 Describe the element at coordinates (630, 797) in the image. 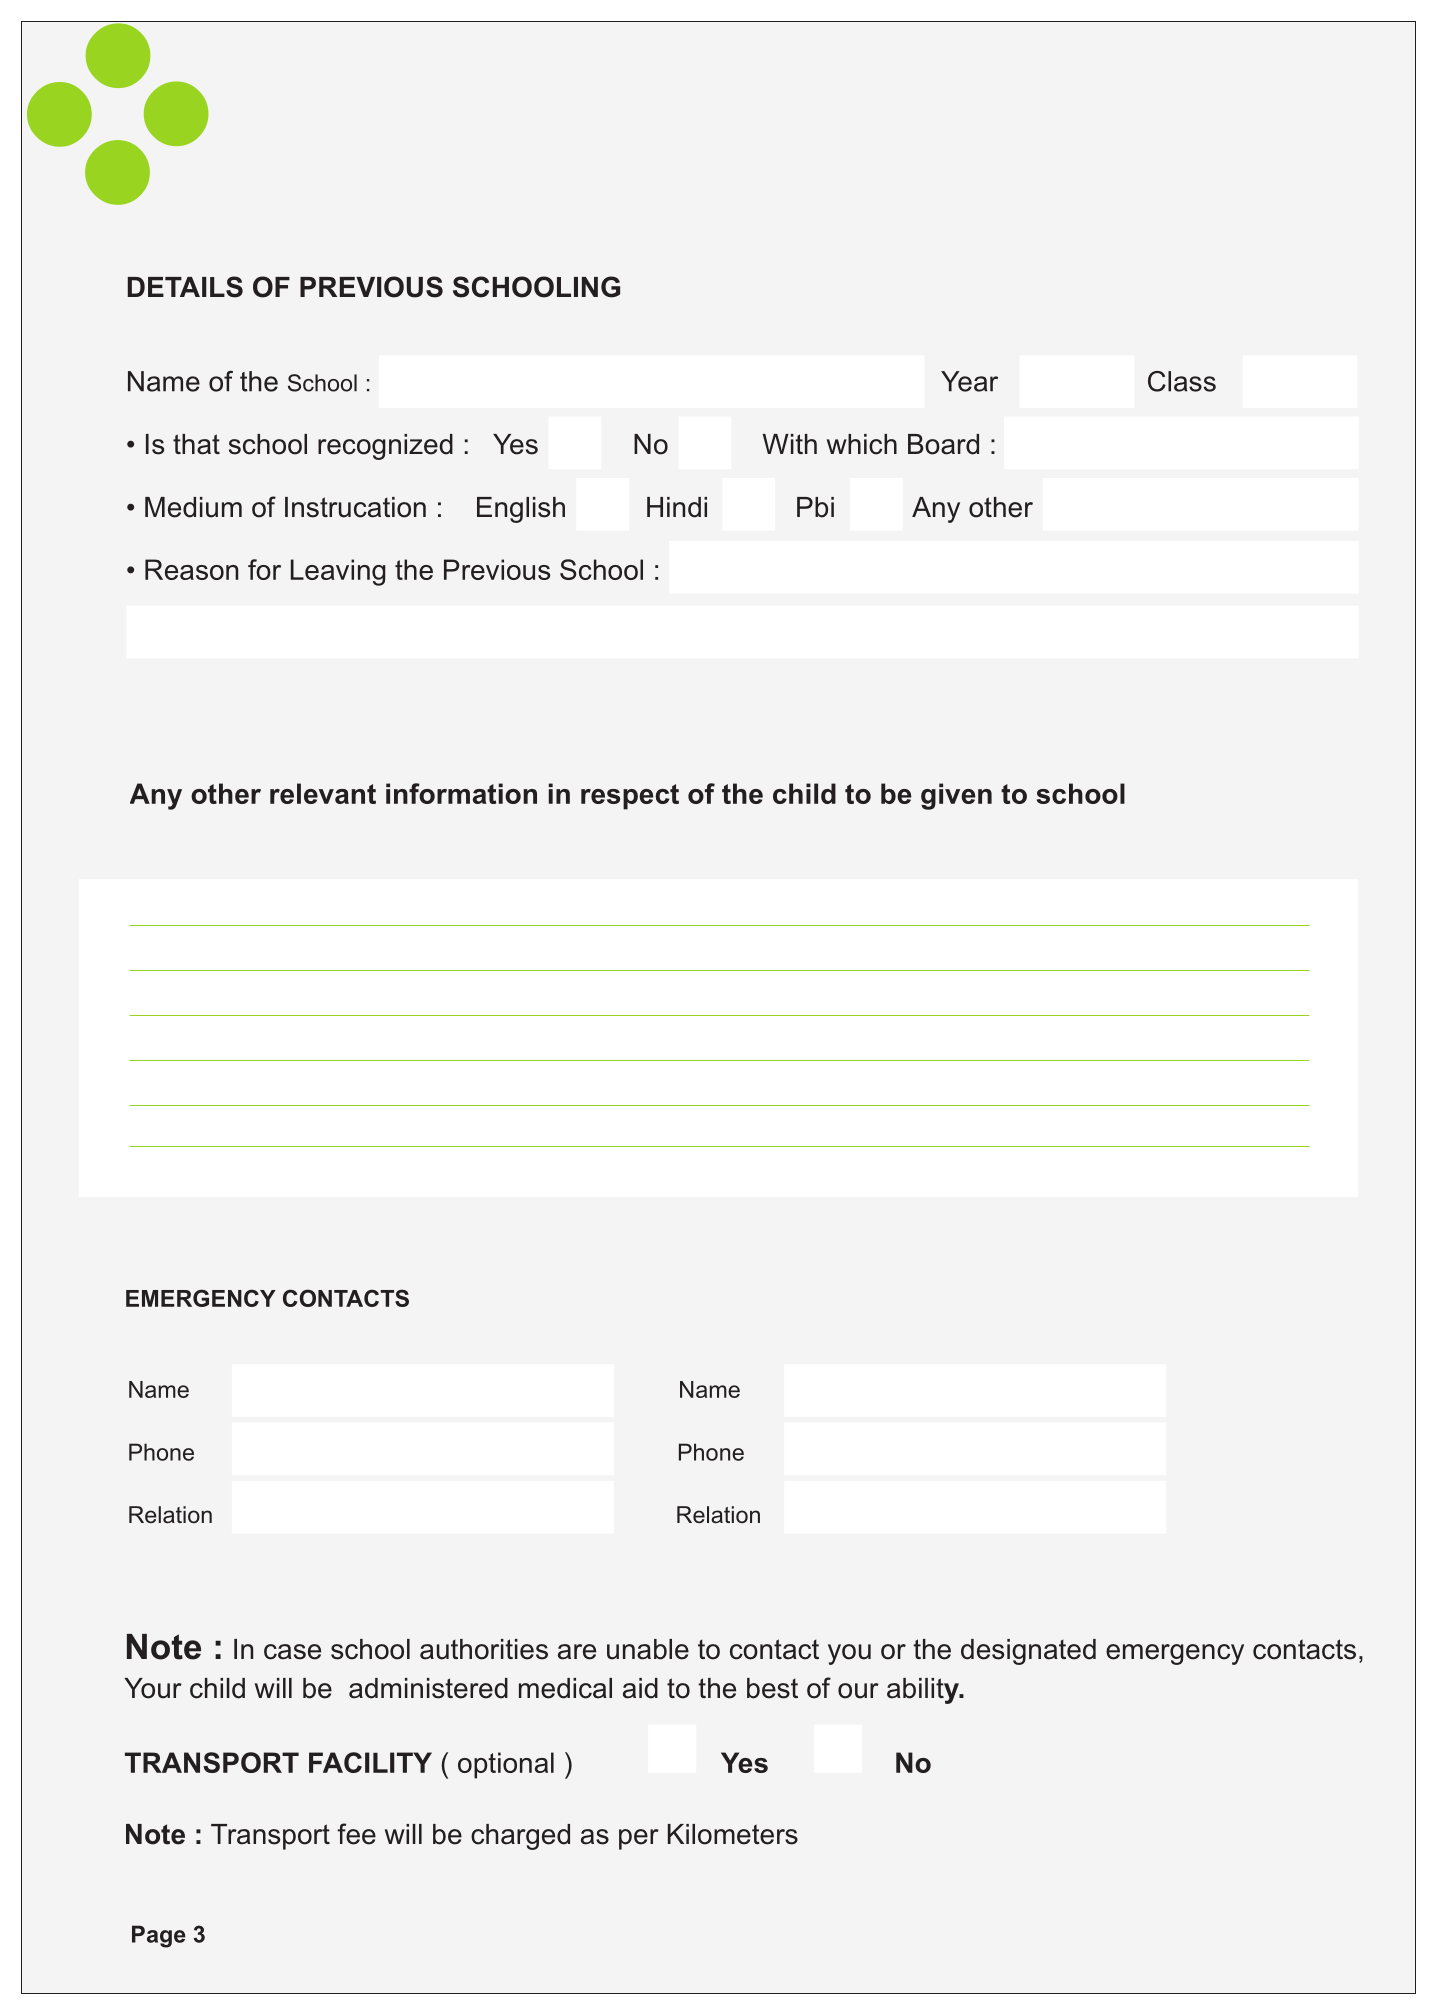

I see `respect` at that location.
